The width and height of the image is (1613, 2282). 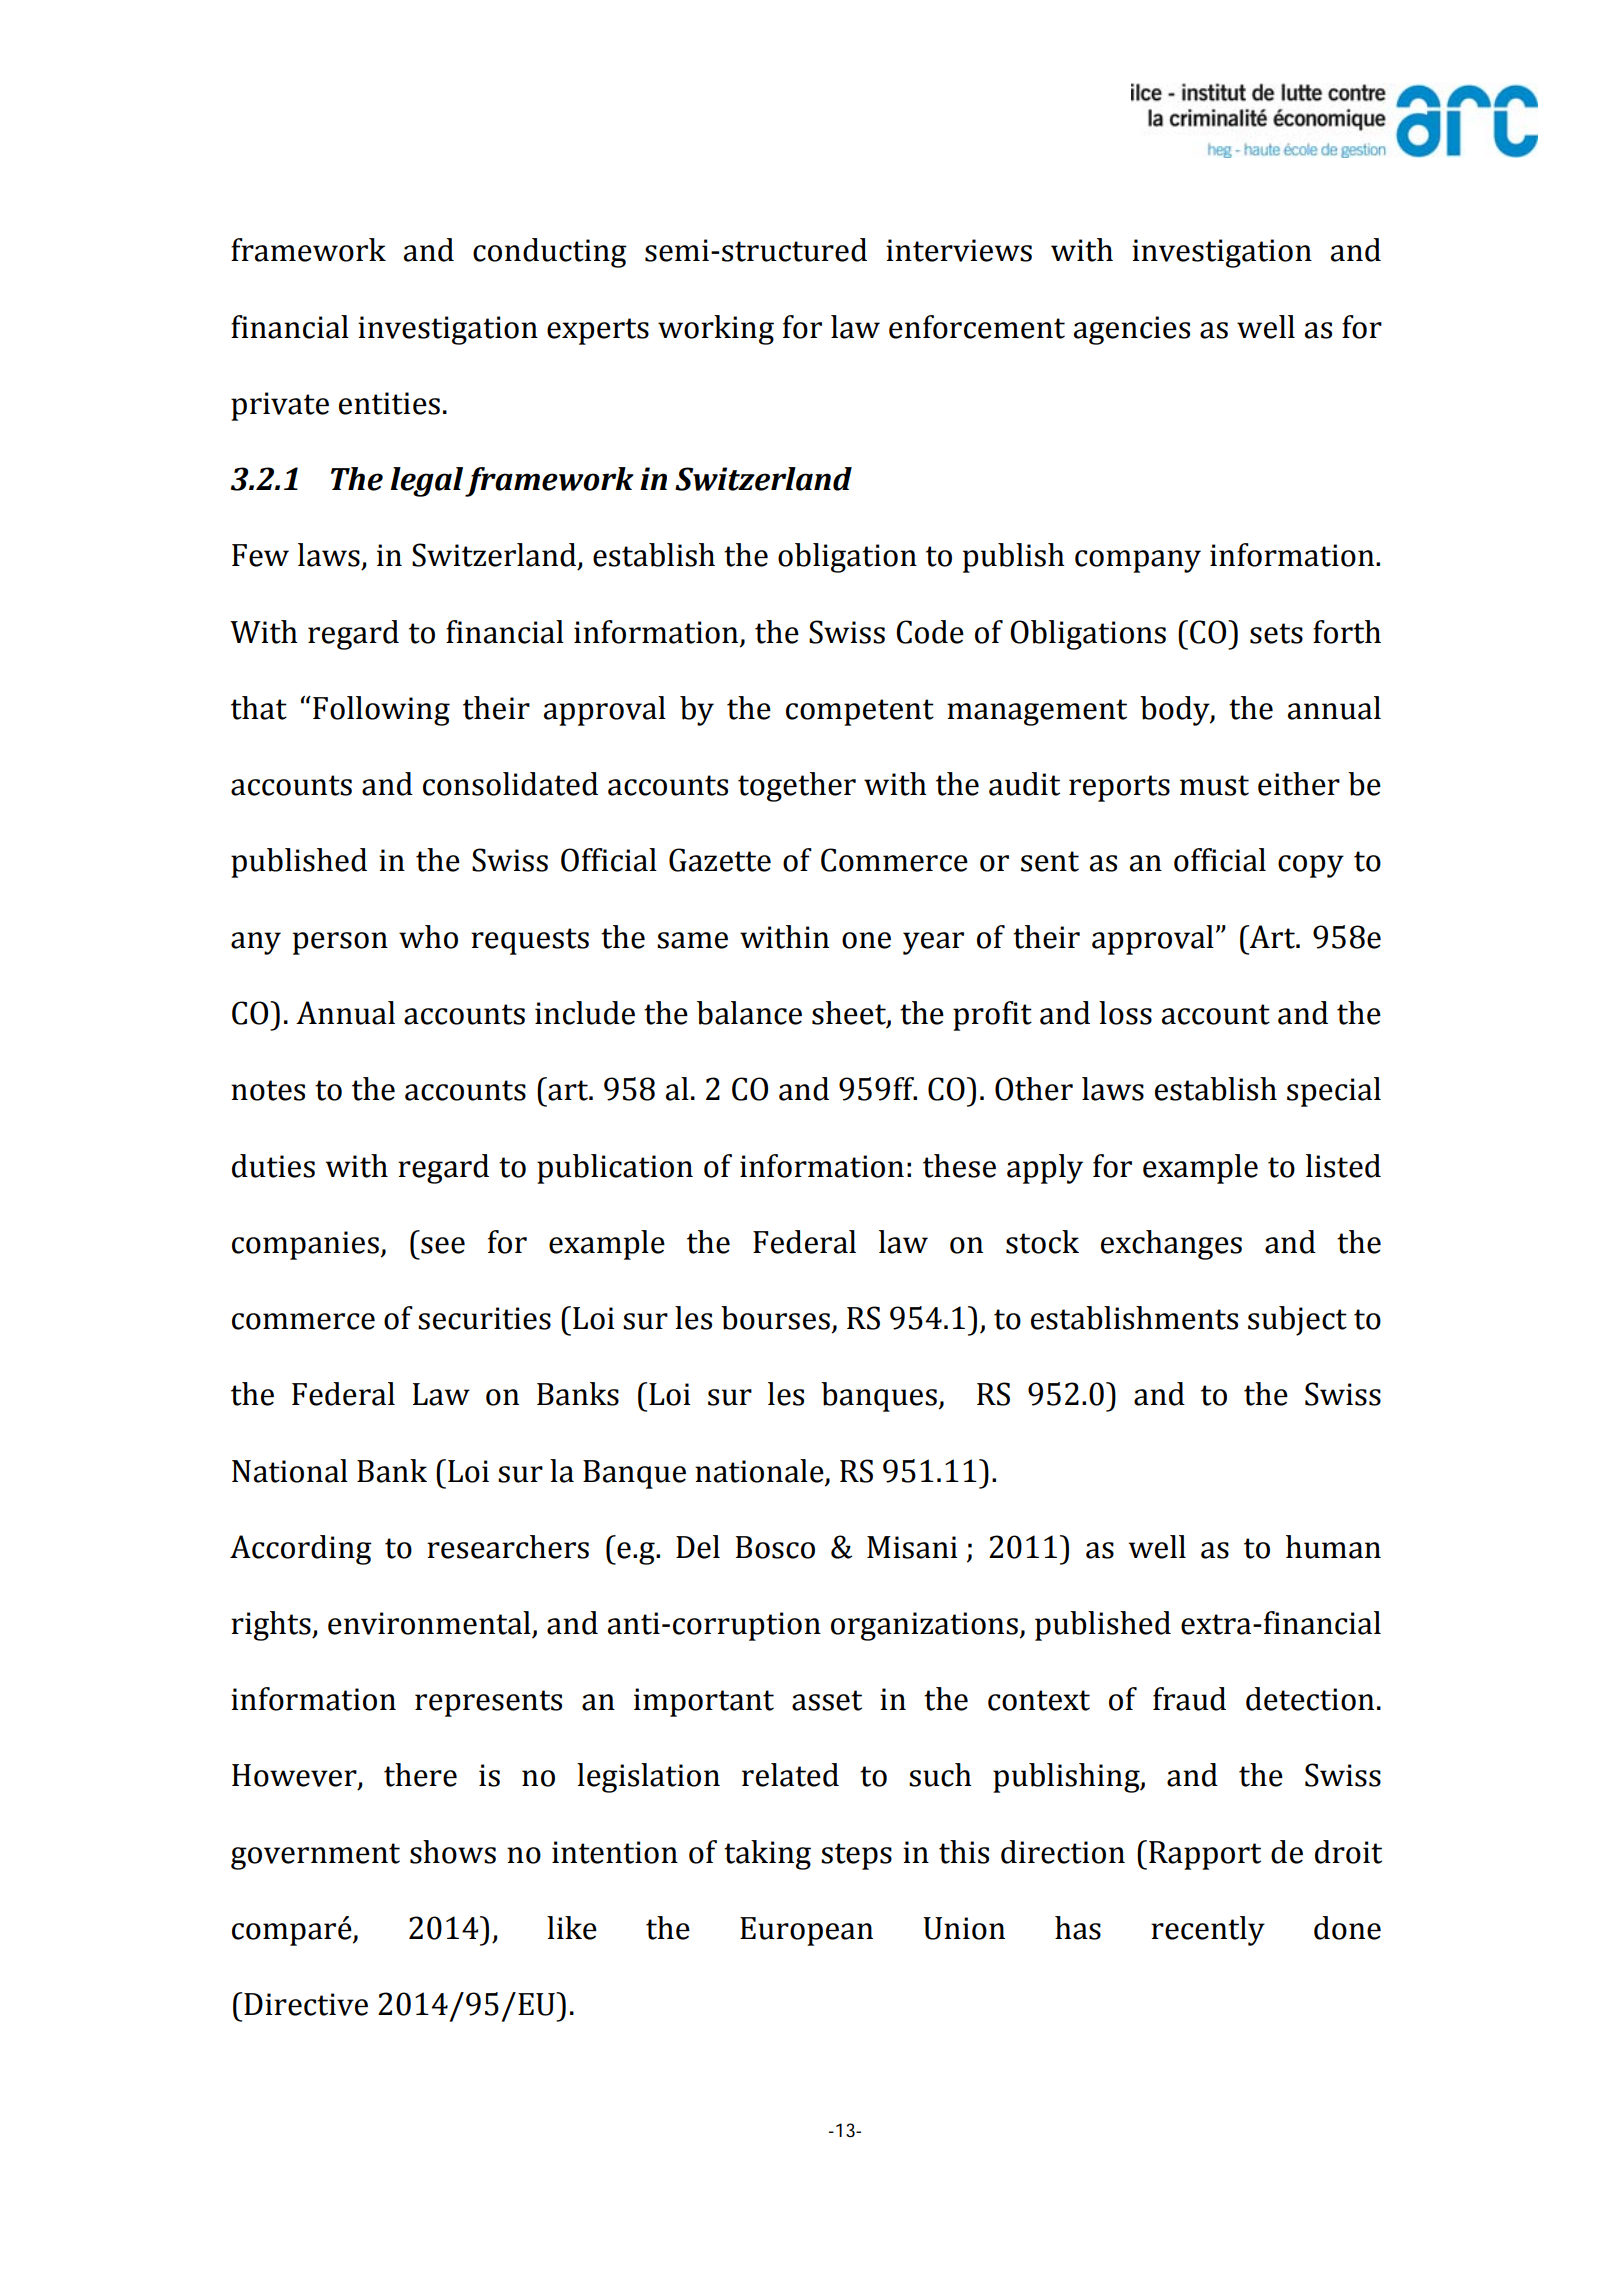 I want to click on must, so click(x=1214, y=785).
